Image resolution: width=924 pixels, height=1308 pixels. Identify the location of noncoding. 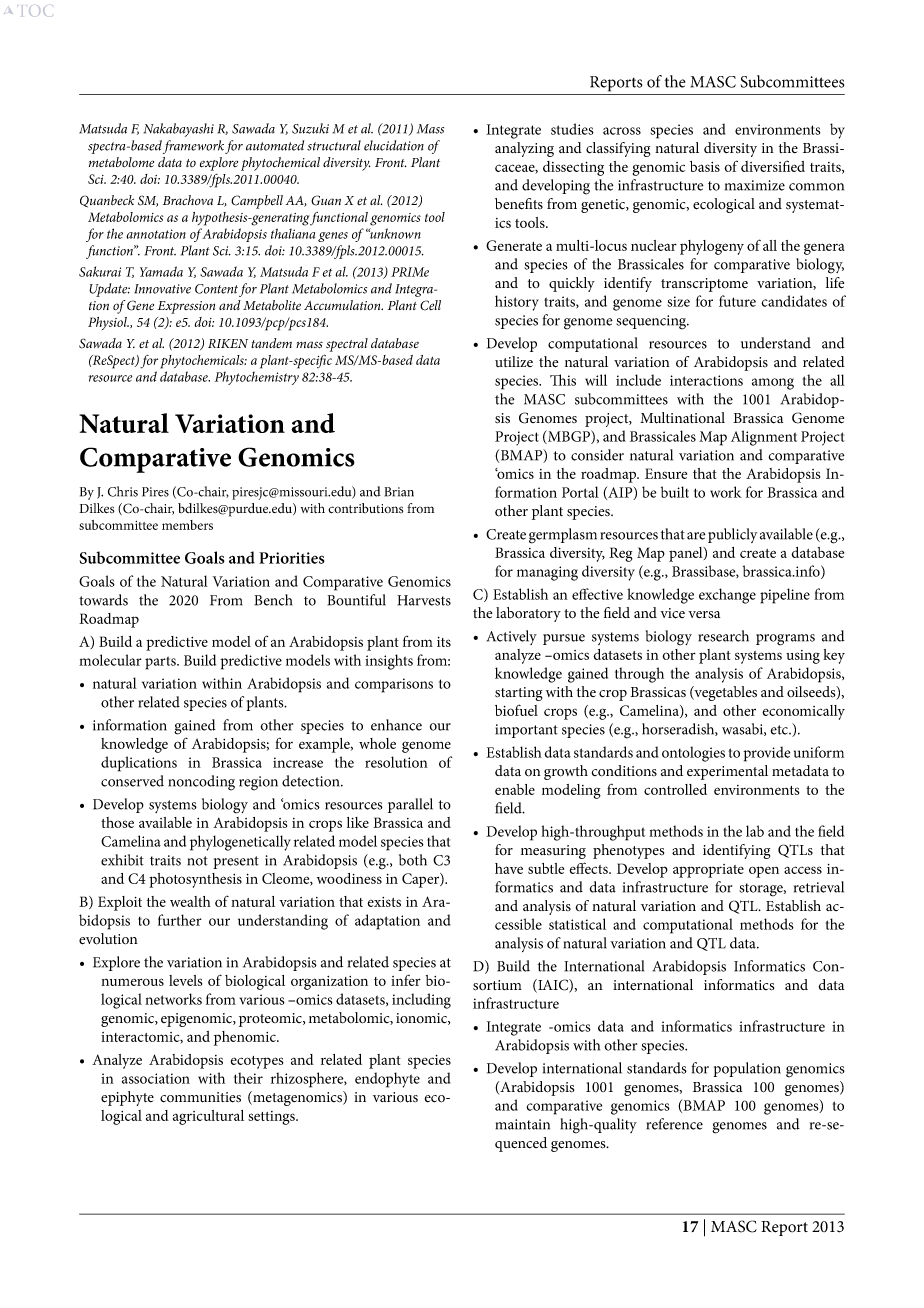
(202, 783).
